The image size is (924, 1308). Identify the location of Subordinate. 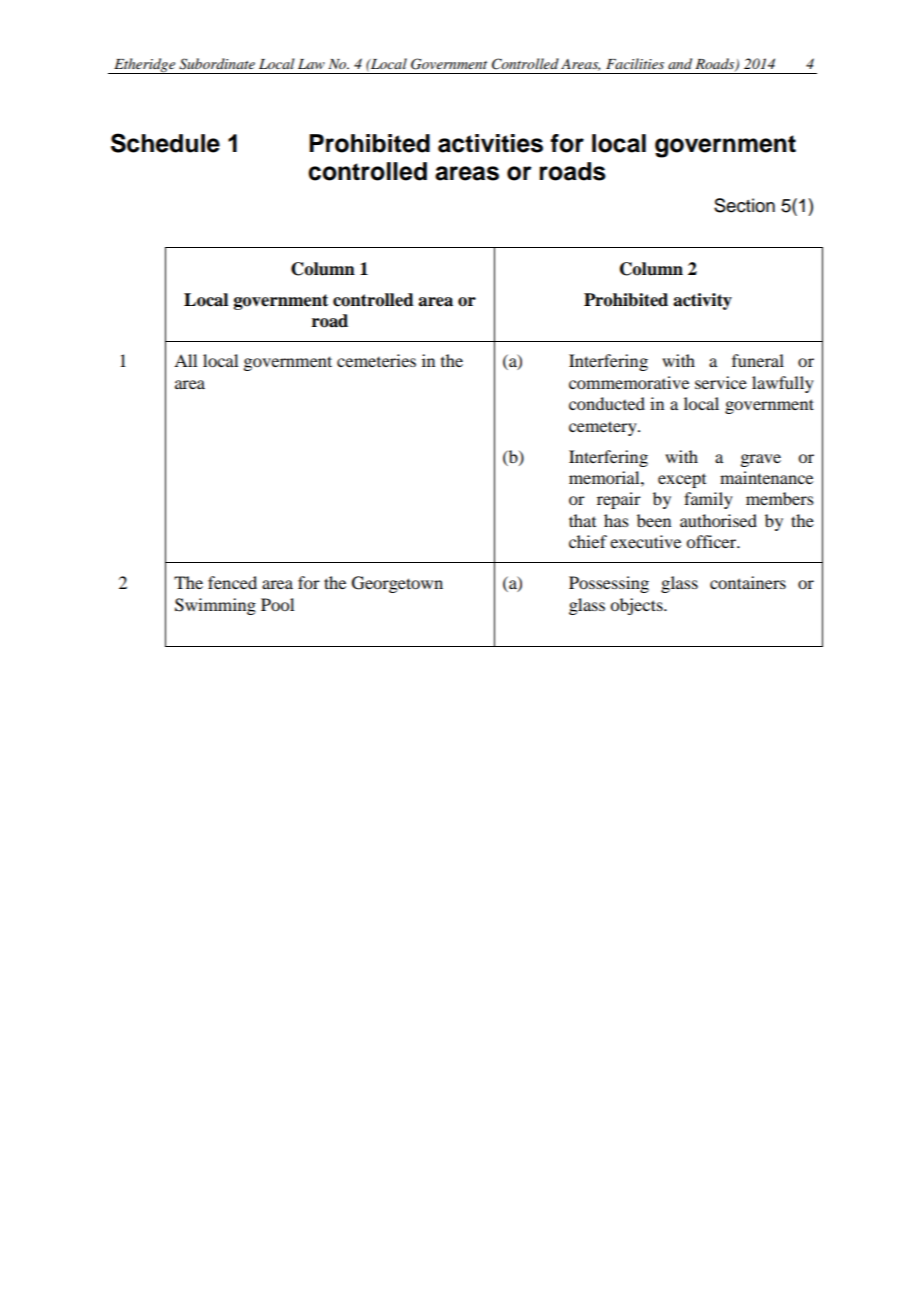
(217, 64).
